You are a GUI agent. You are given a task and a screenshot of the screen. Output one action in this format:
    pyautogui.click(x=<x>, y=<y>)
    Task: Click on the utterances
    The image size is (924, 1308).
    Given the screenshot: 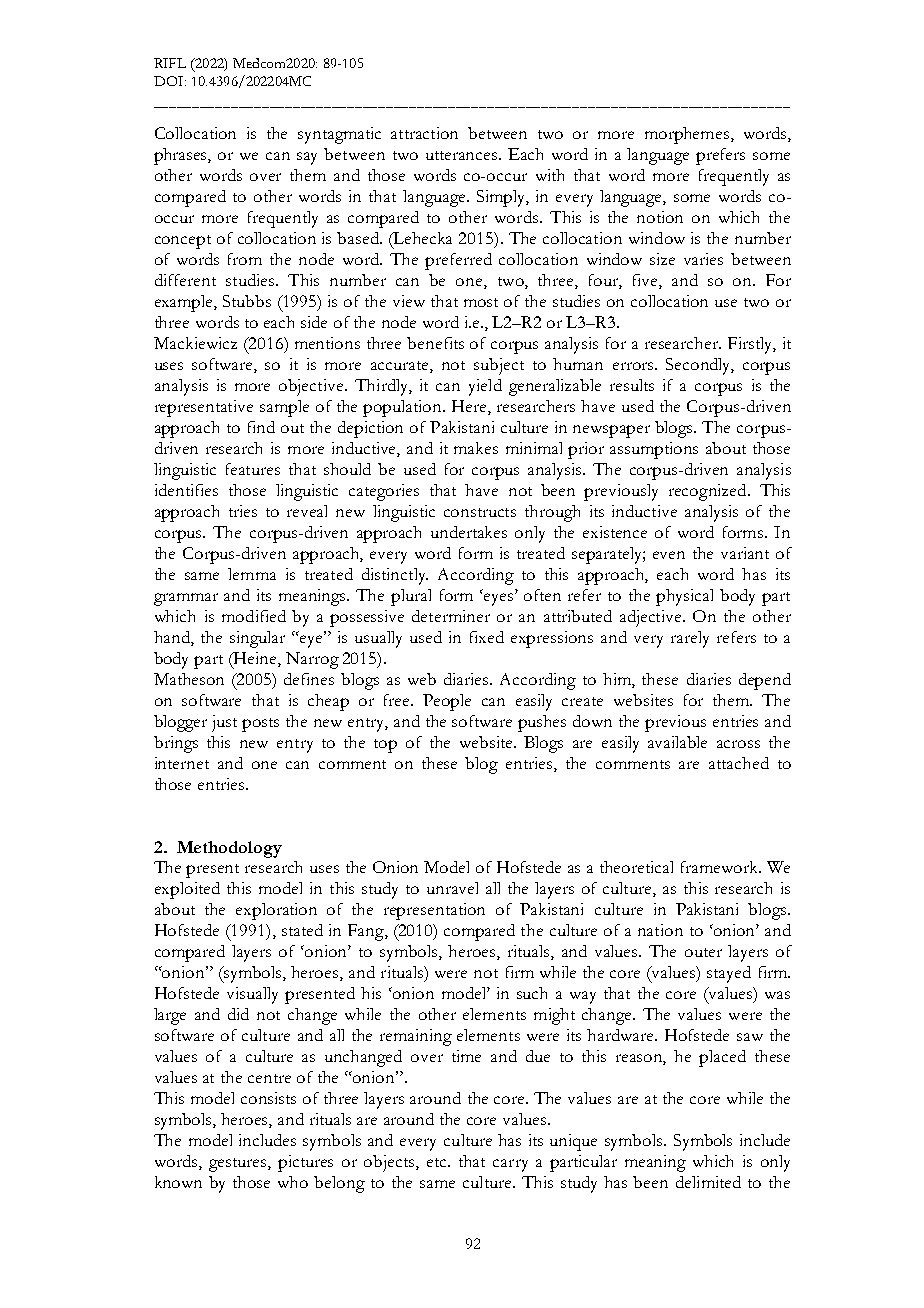 What is the action you would take?
    pyautogui.click(x=463, y=155)
